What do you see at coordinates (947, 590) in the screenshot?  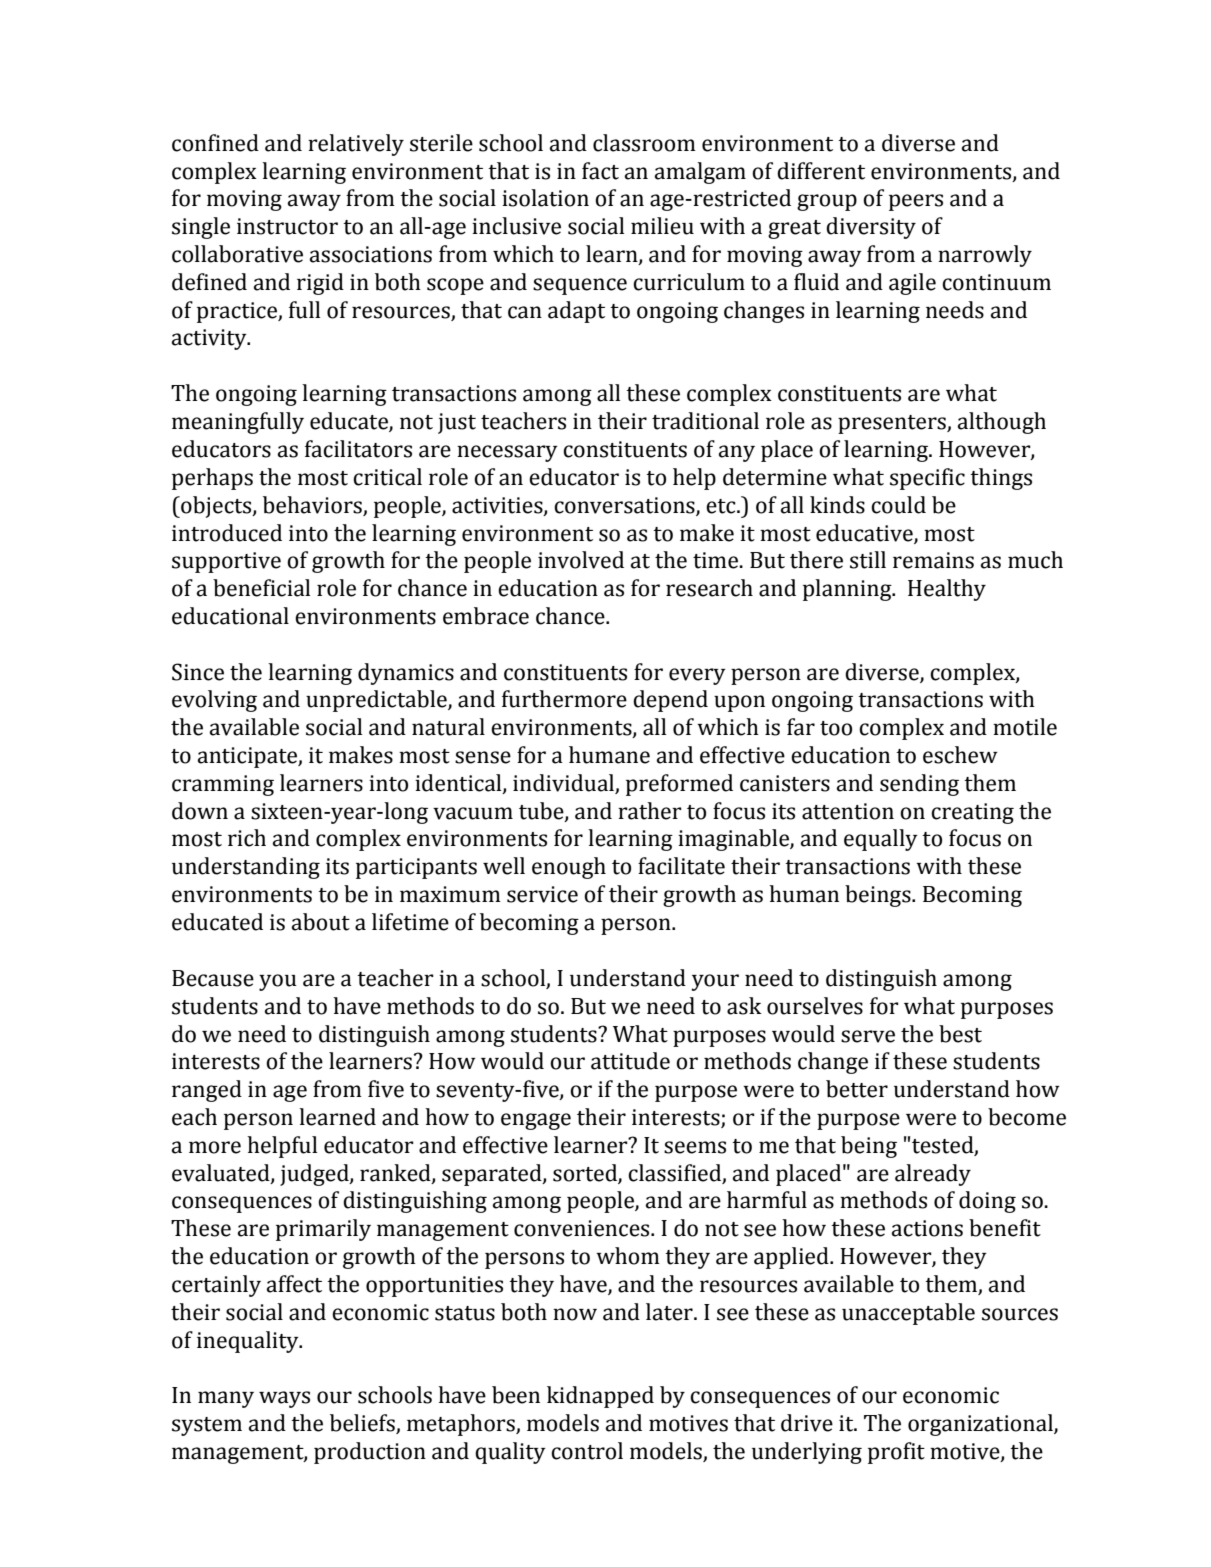 I see `Healthy` at bounding box center [947, 590].
